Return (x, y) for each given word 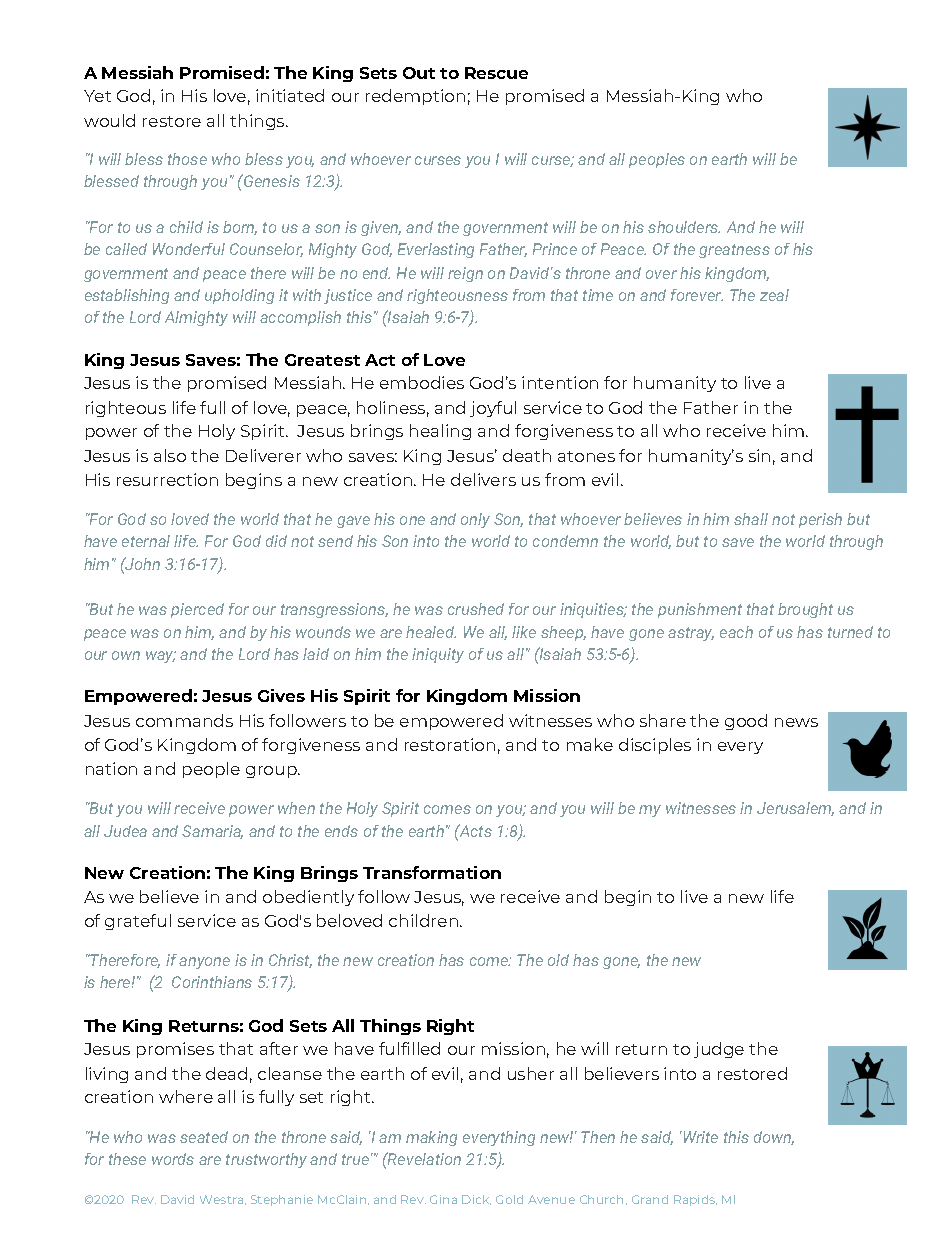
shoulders (684, 227)
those (187, 159)
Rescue (496, 73)
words (173, 1159)
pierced (197, 610)
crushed (476, 609)
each (736, 632)
